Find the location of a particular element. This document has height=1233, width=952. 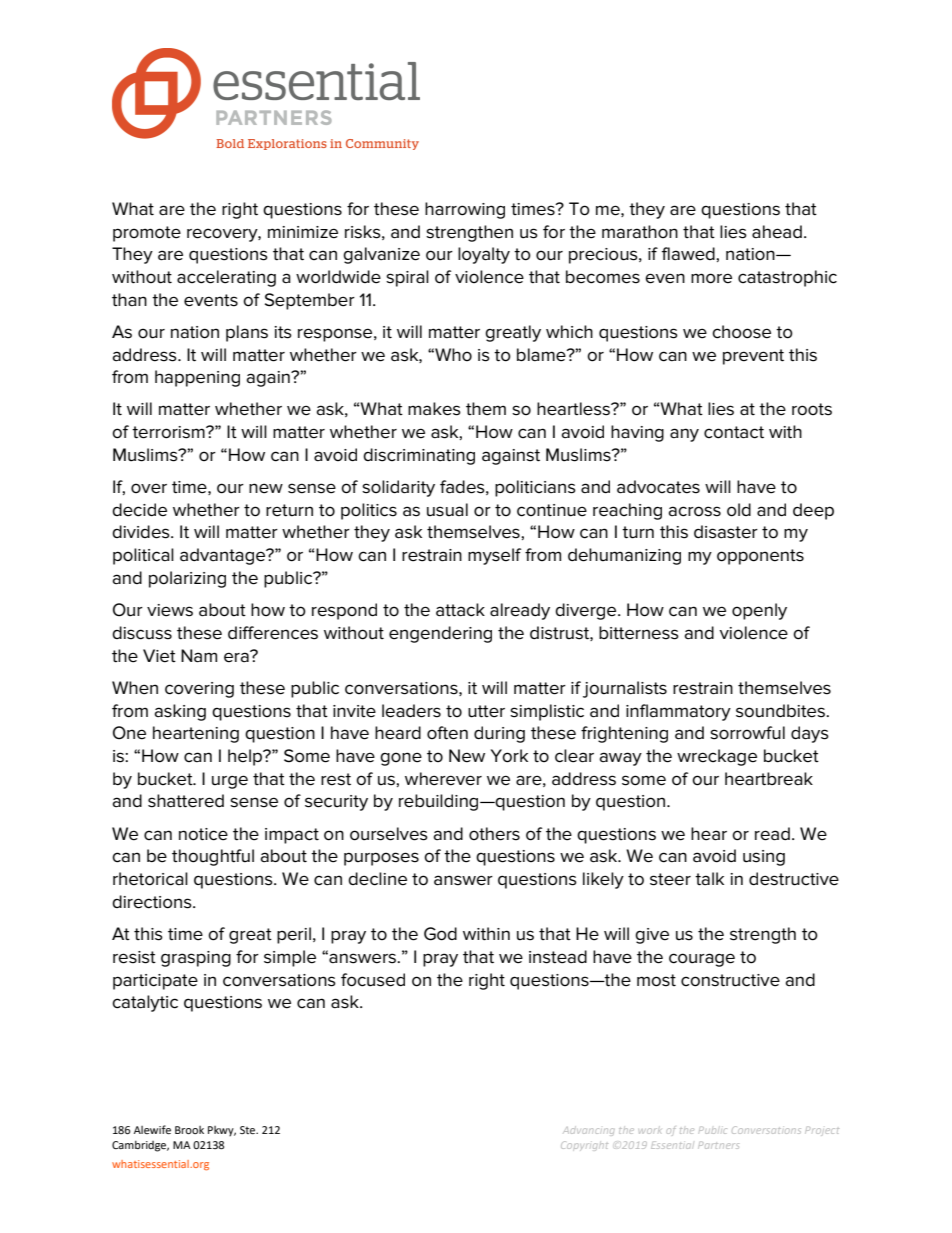

loyalty is located at coordinates (484, 255).
